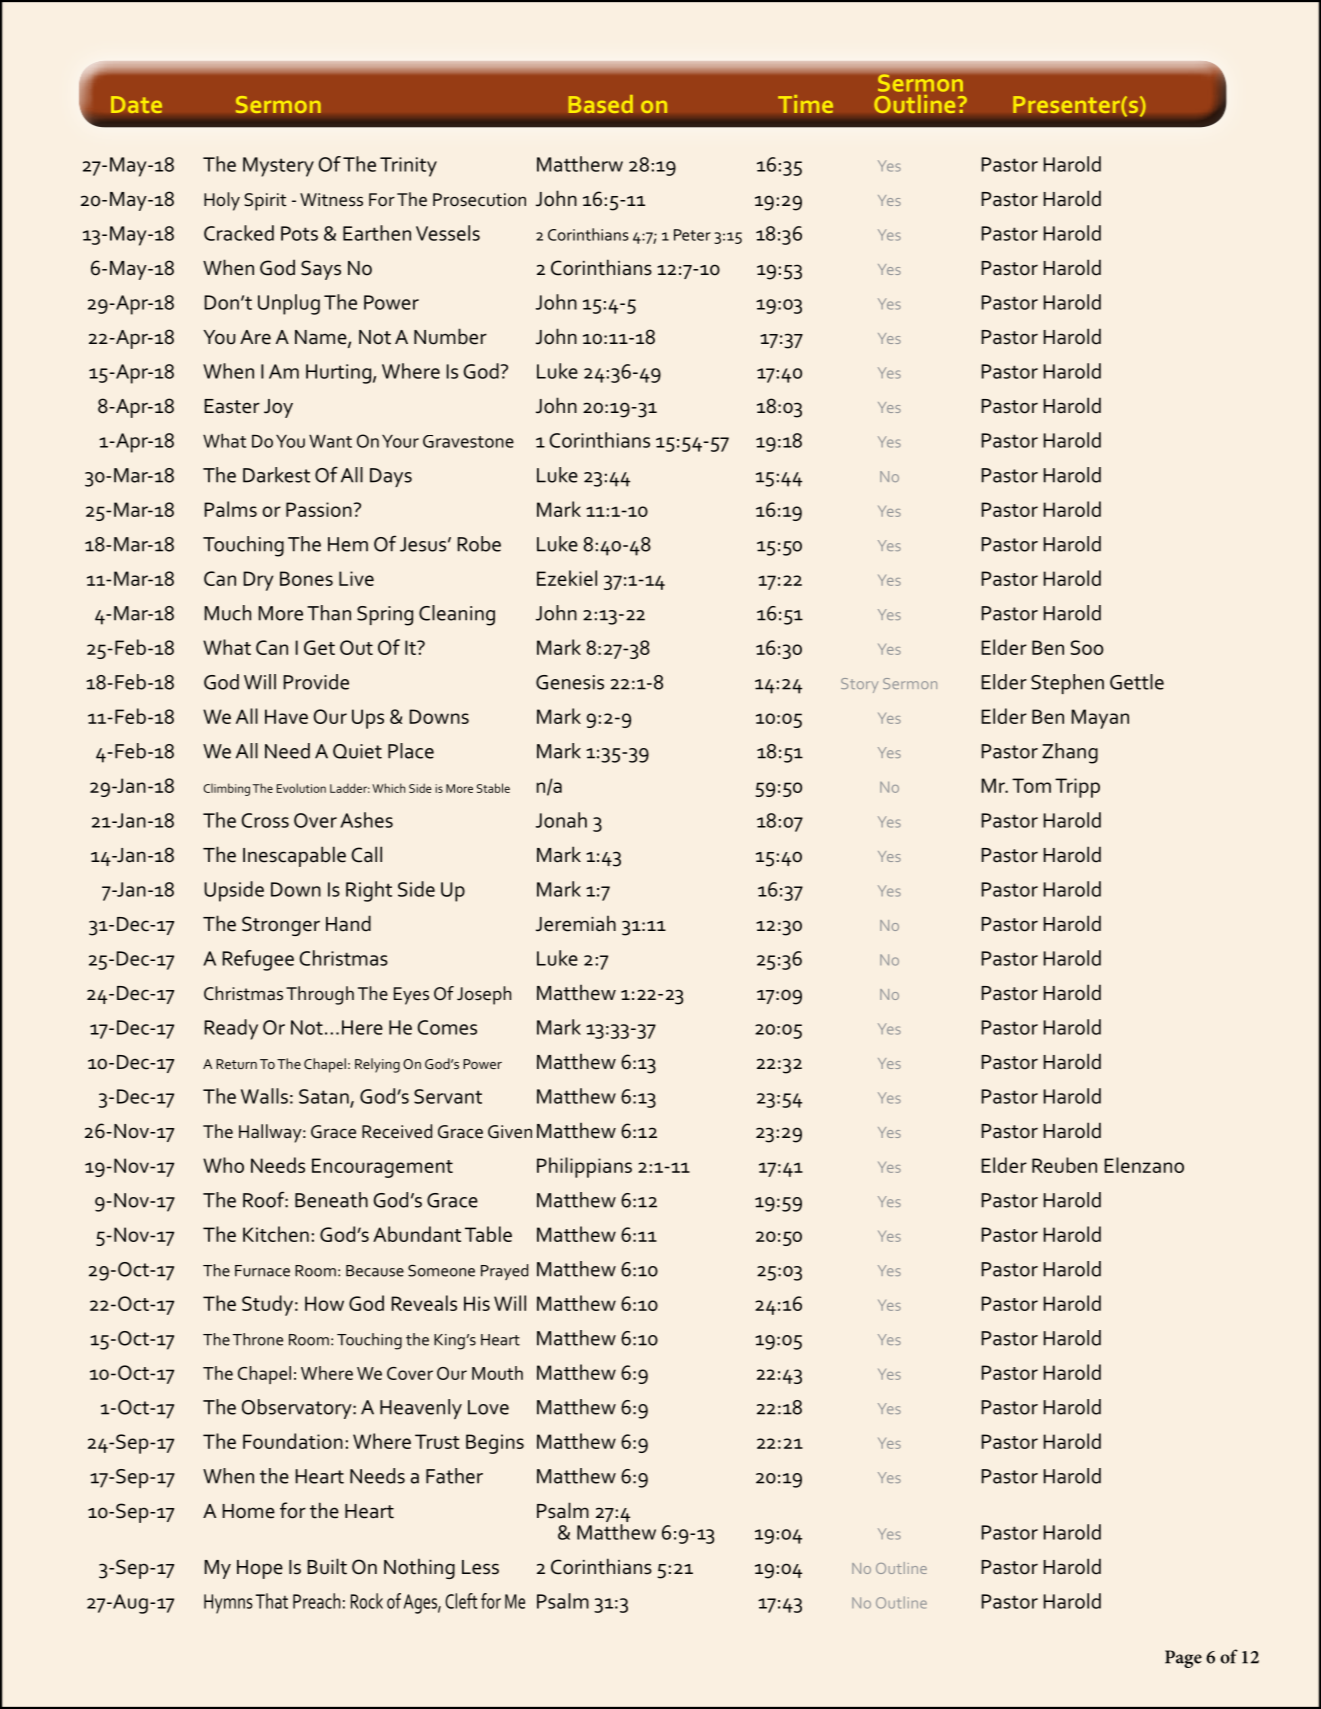 This document has height=1709, width=1321. I want to click on Ezekiel, so click(567, 578).
